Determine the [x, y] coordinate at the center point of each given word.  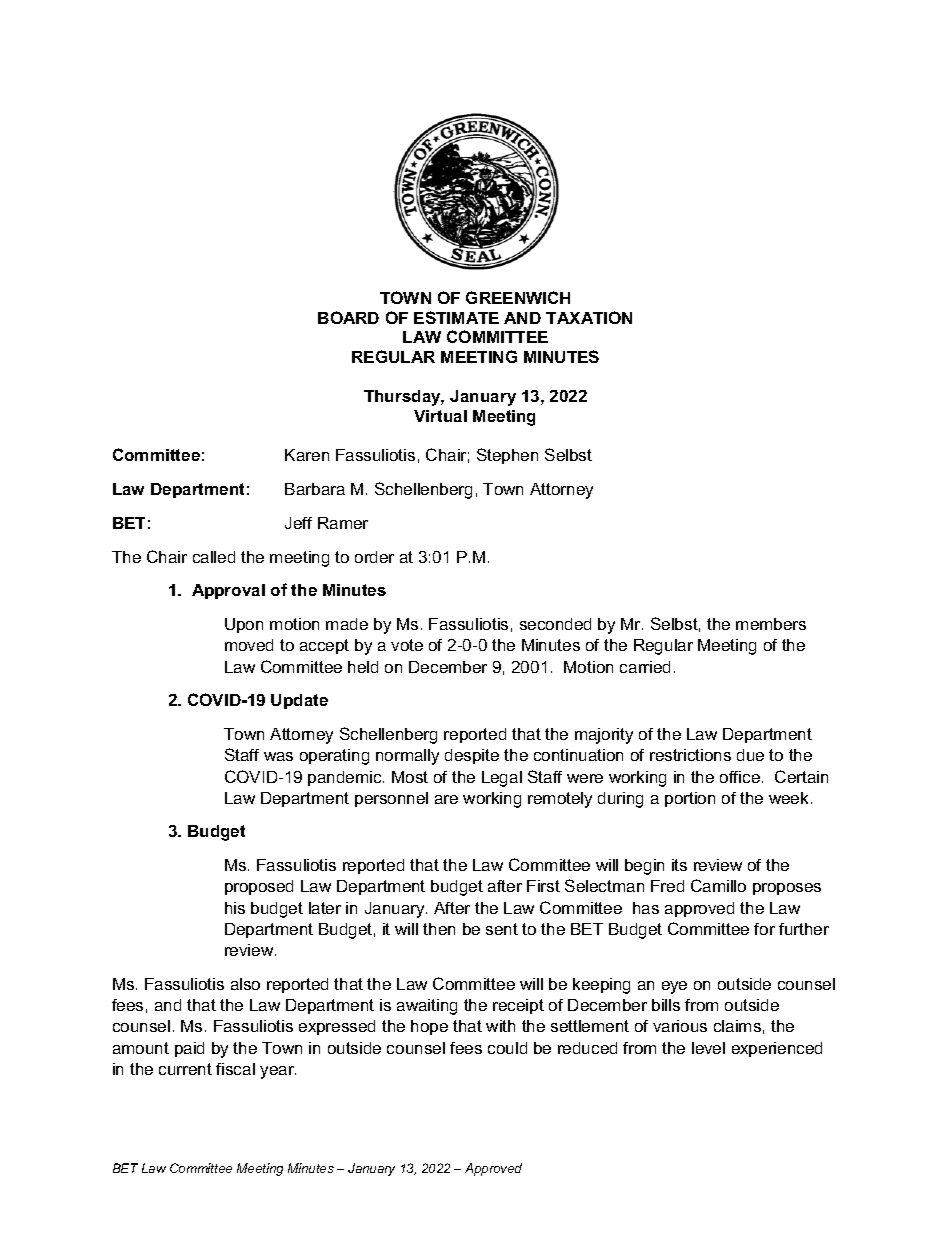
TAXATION [589, 317]
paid [189, 1049]
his [235, 908]
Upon [244, 625]
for [764, 929]
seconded [555, 624]
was [278, 756]
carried [645, 667]
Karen [307, 455]
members [771, 624]
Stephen [507, 456]
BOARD [348, 317]
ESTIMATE [456, 317]
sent [502, 929]
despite [472, 756]
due [750, 755]
